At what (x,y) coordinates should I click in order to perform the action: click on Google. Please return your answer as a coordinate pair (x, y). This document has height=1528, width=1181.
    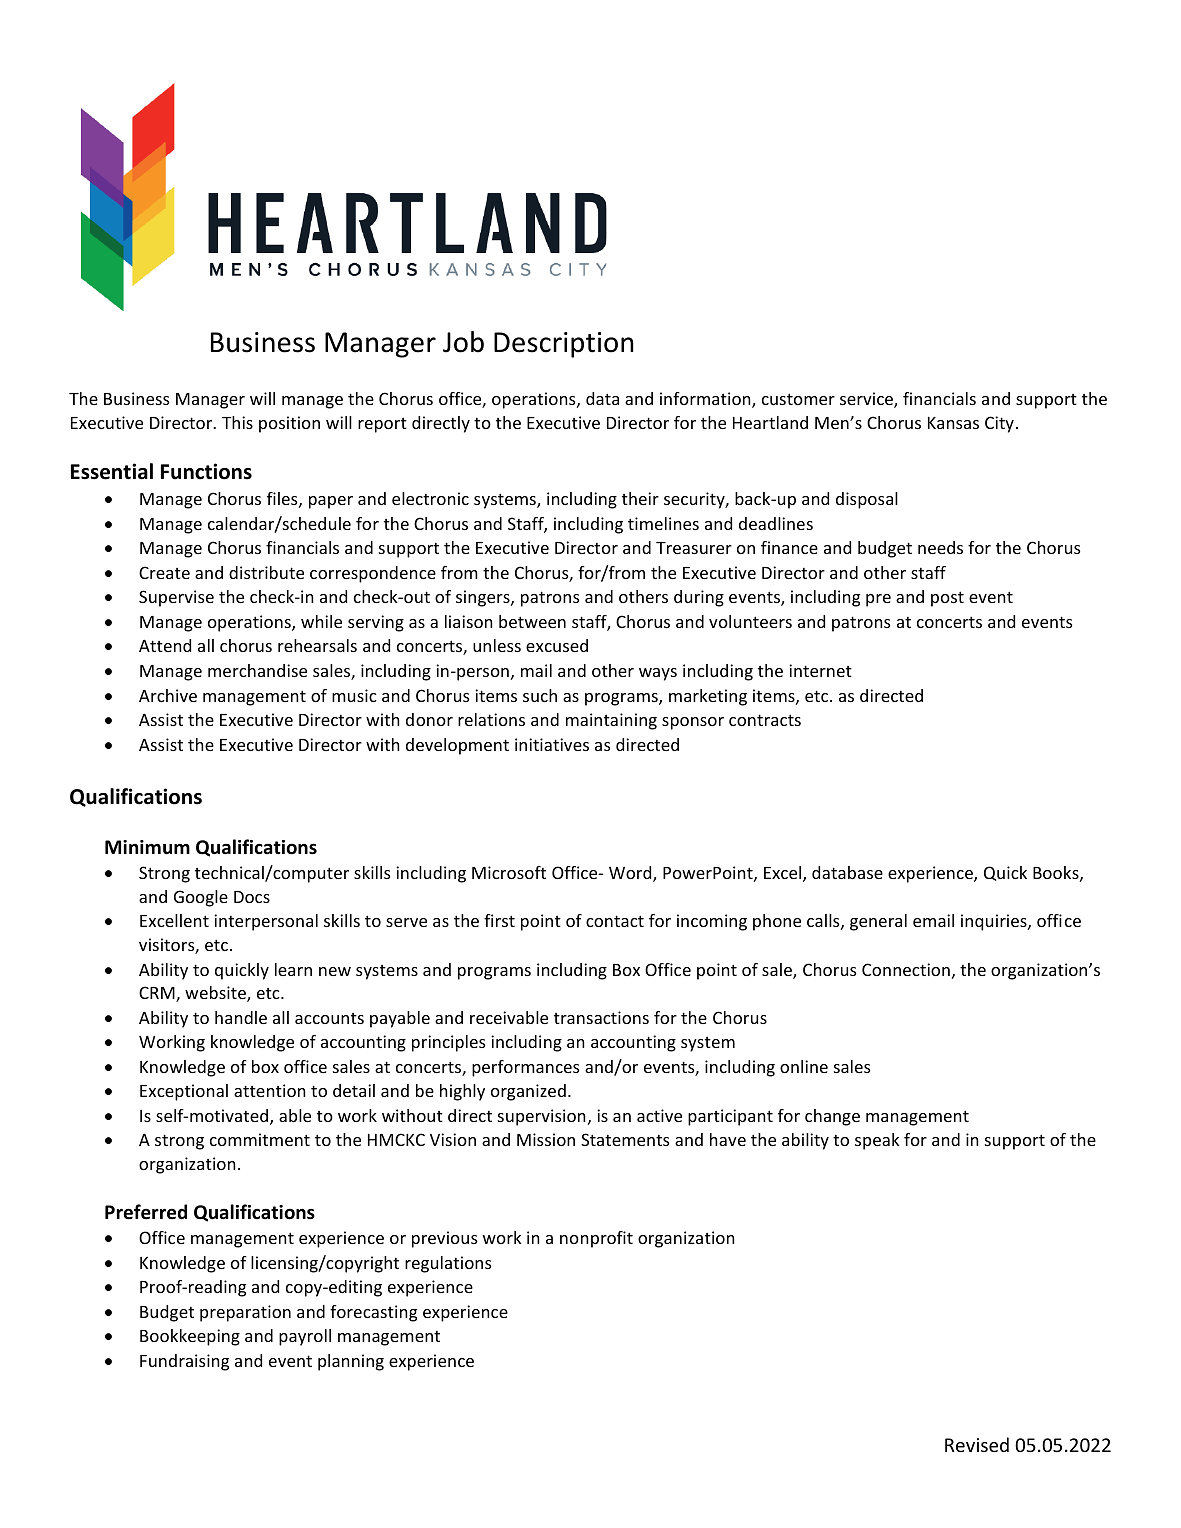
    Looking at the image, I should click on (201, 898).
